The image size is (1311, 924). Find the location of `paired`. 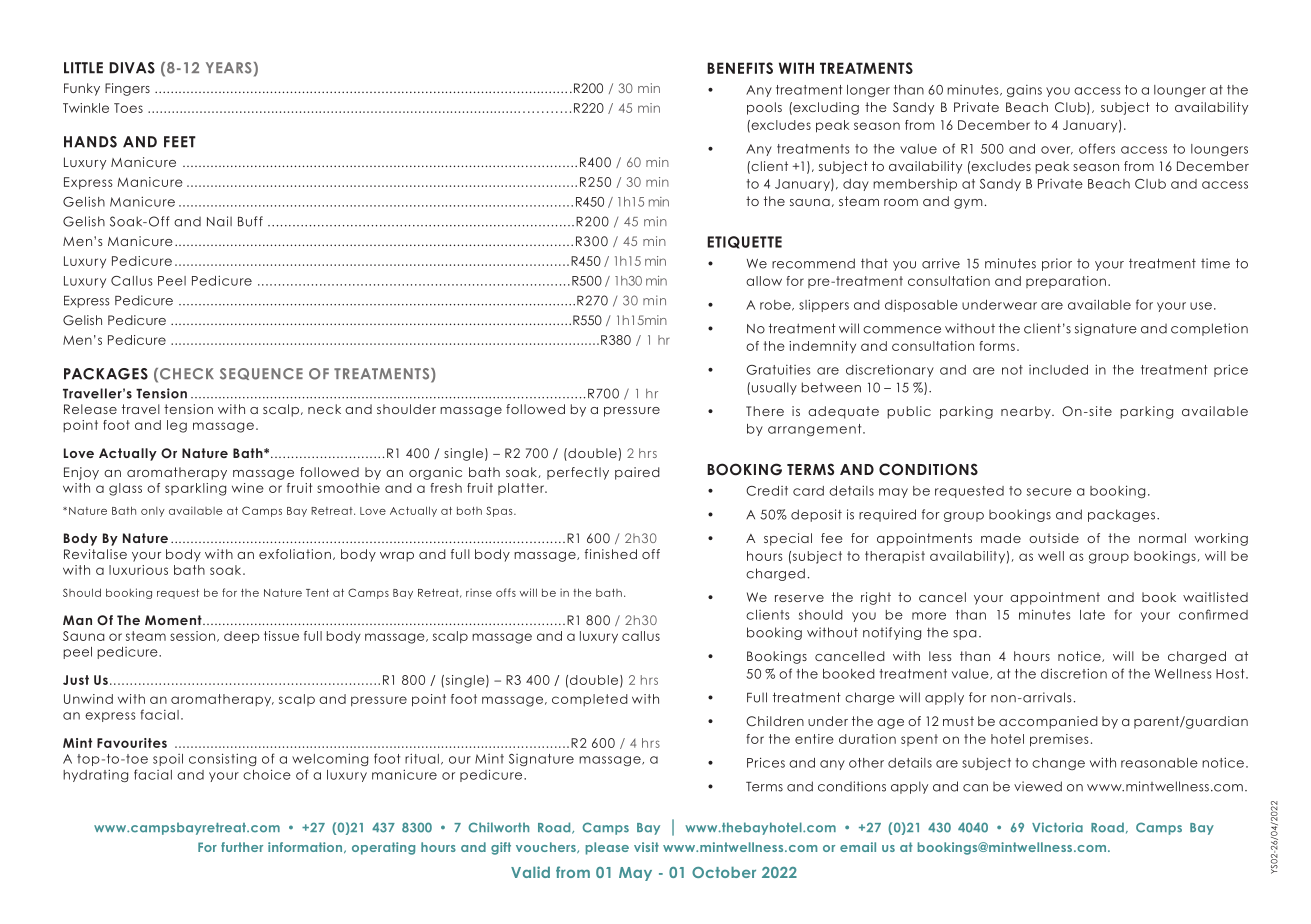

paired is located at coordinates (637, 473).
